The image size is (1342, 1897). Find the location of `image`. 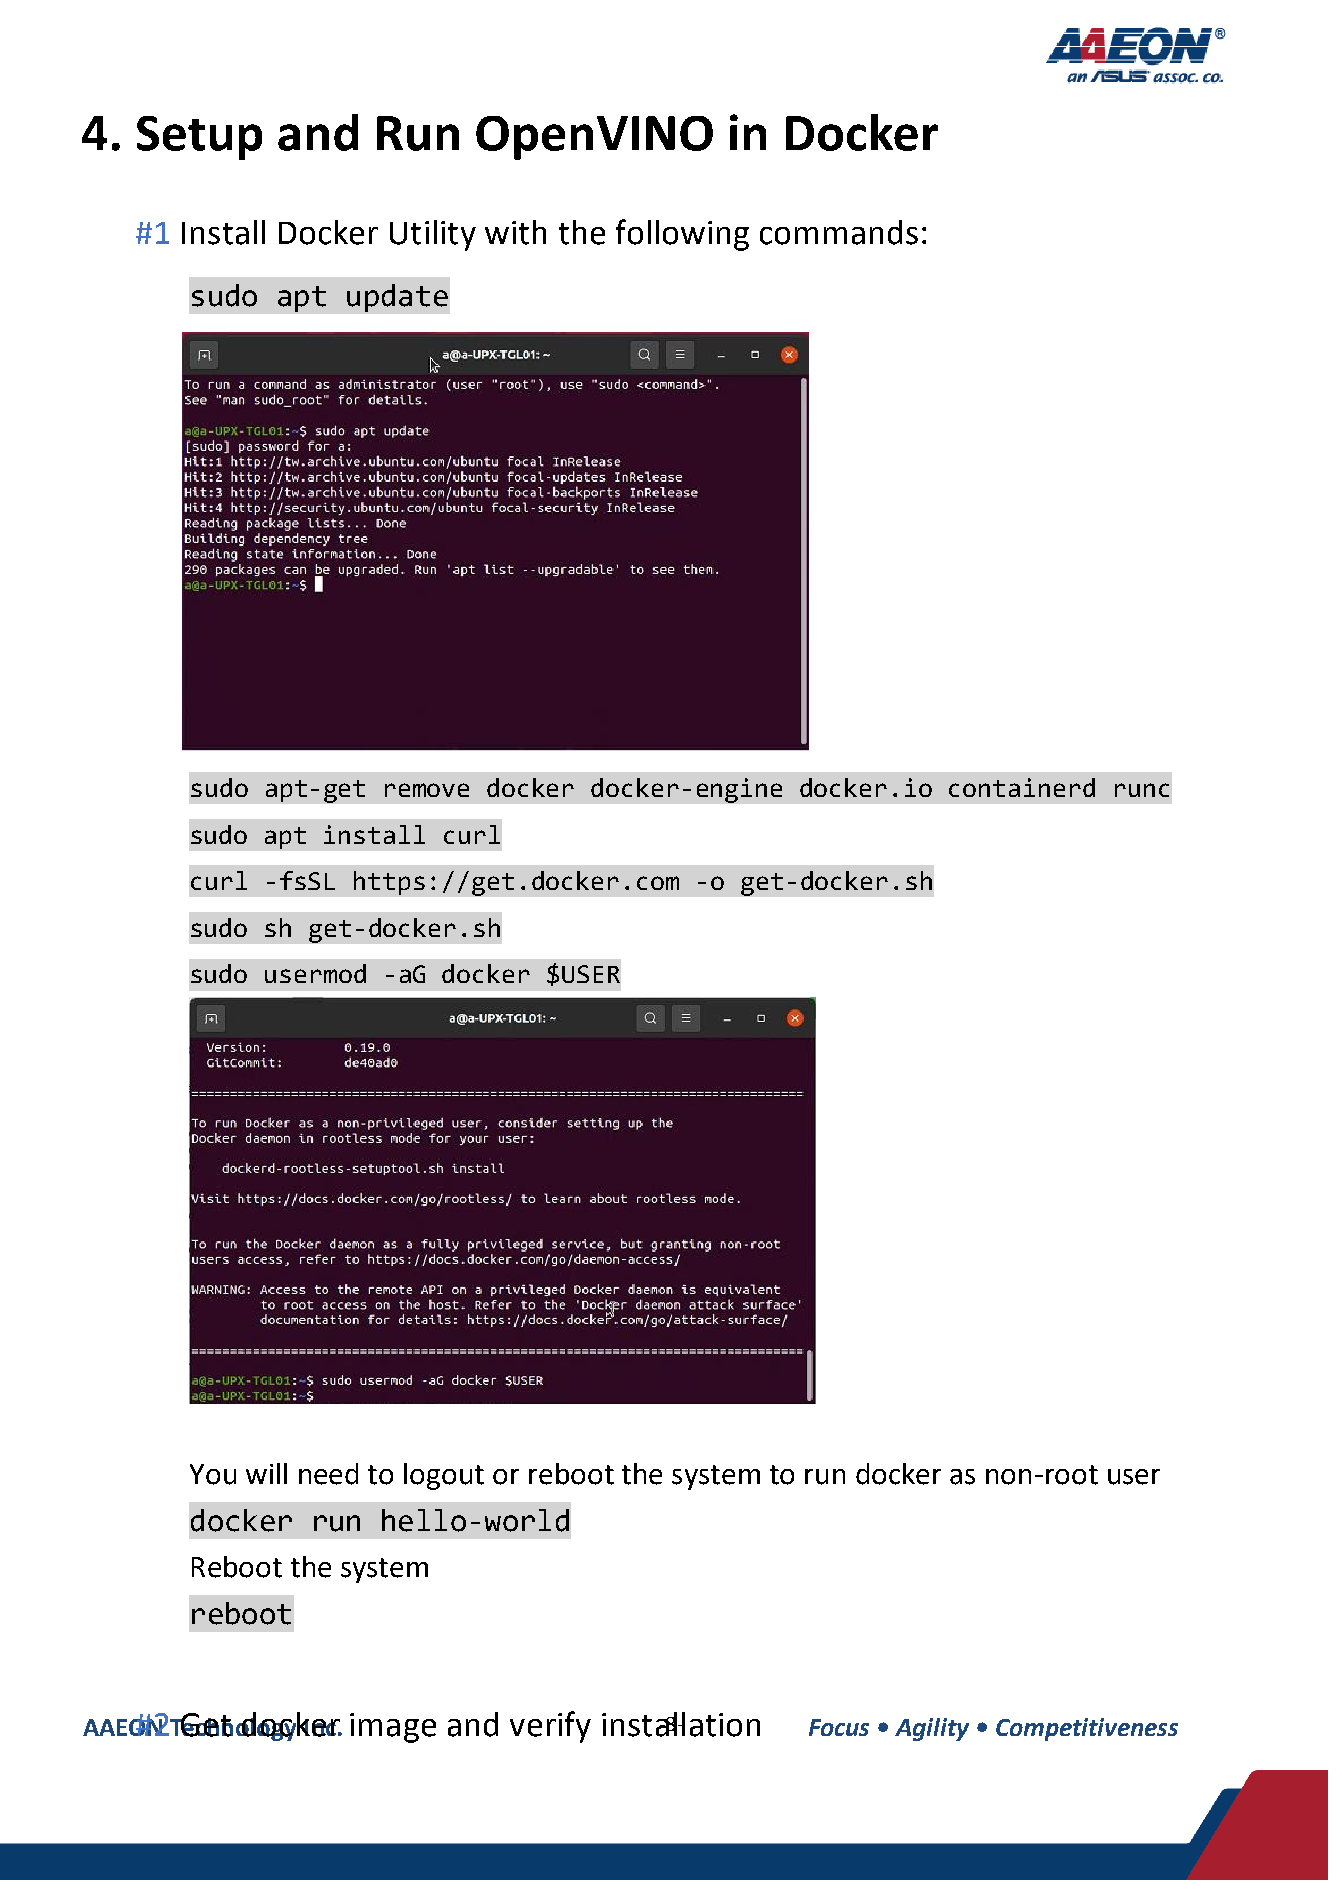

image is located at coordinates (393, 1728).
